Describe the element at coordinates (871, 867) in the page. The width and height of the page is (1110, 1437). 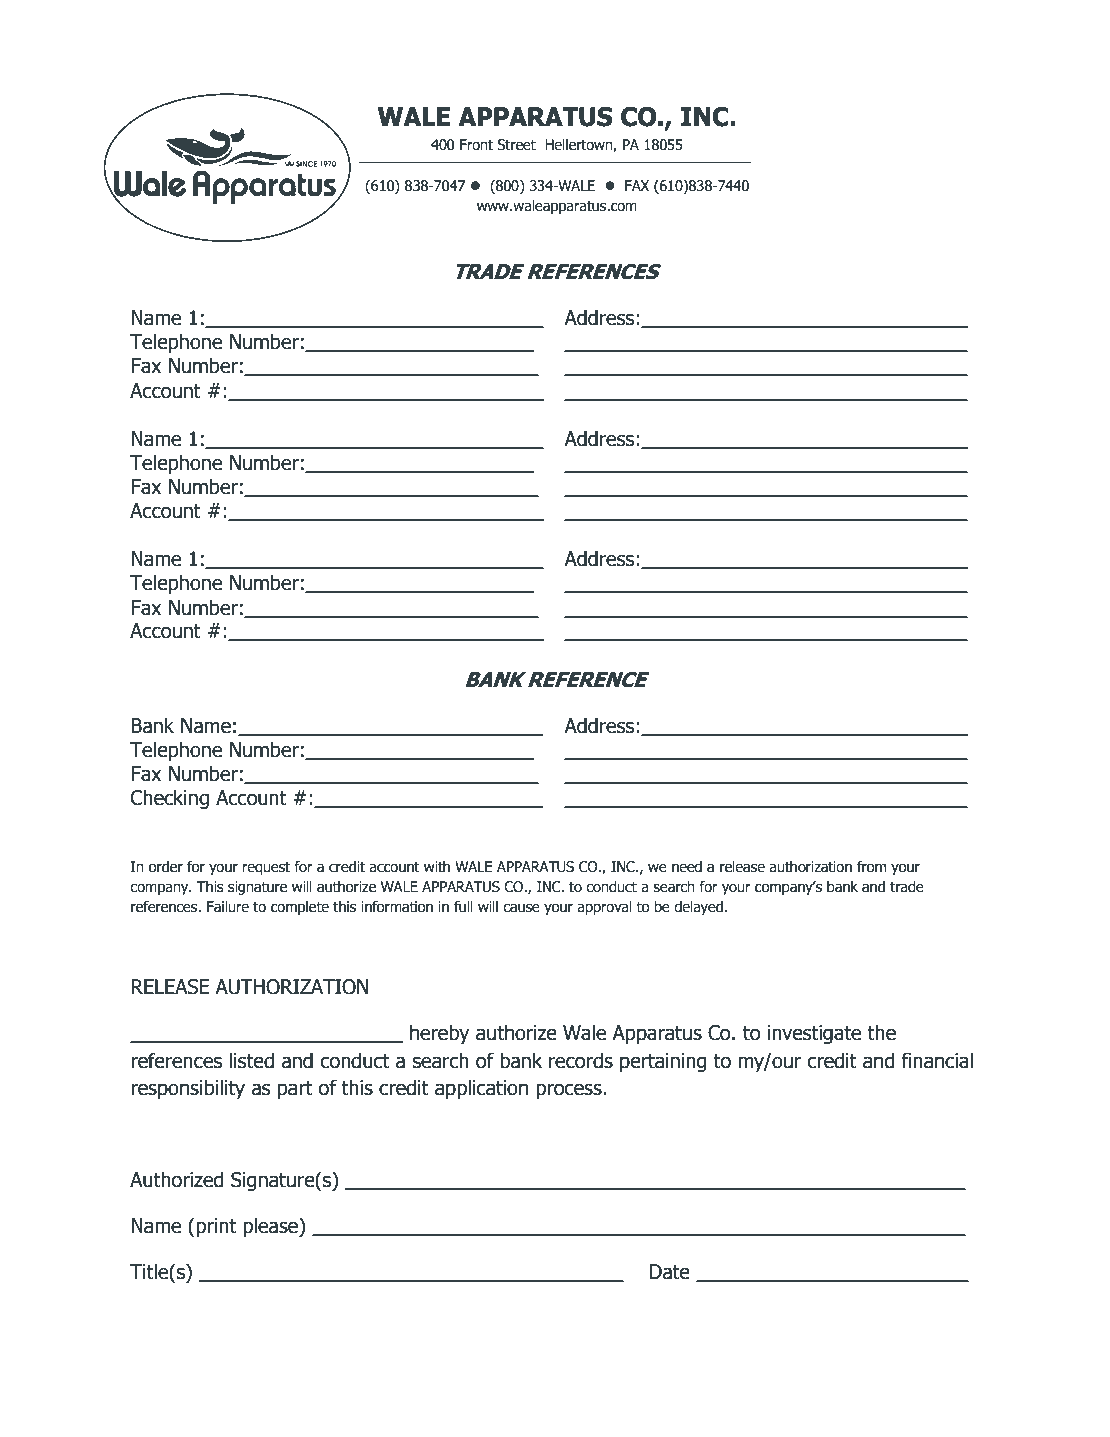
I see `from` at that location.
